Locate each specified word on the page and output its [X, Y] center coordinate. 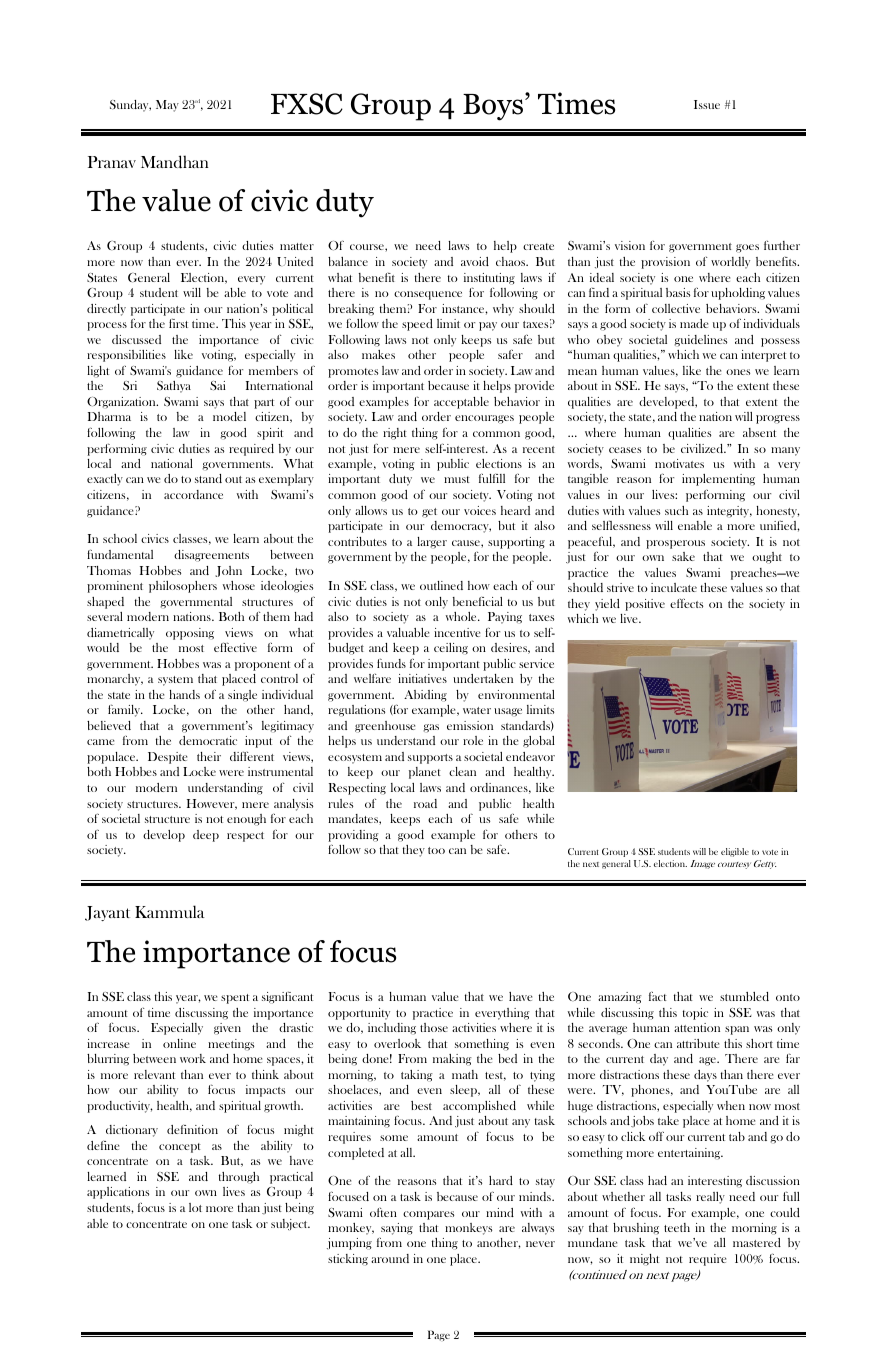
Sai [218, 386]
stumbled [744, 996]
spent [235, 999]
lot [195, 1207]
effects [686, 603]
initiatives [422, 678]
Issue [707, 104]
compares [428, 1215]
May [167, 106]
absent [759, 432]
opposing [190, 634]
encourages [484, 419]
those [434, 1027]
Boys [493, 107]
